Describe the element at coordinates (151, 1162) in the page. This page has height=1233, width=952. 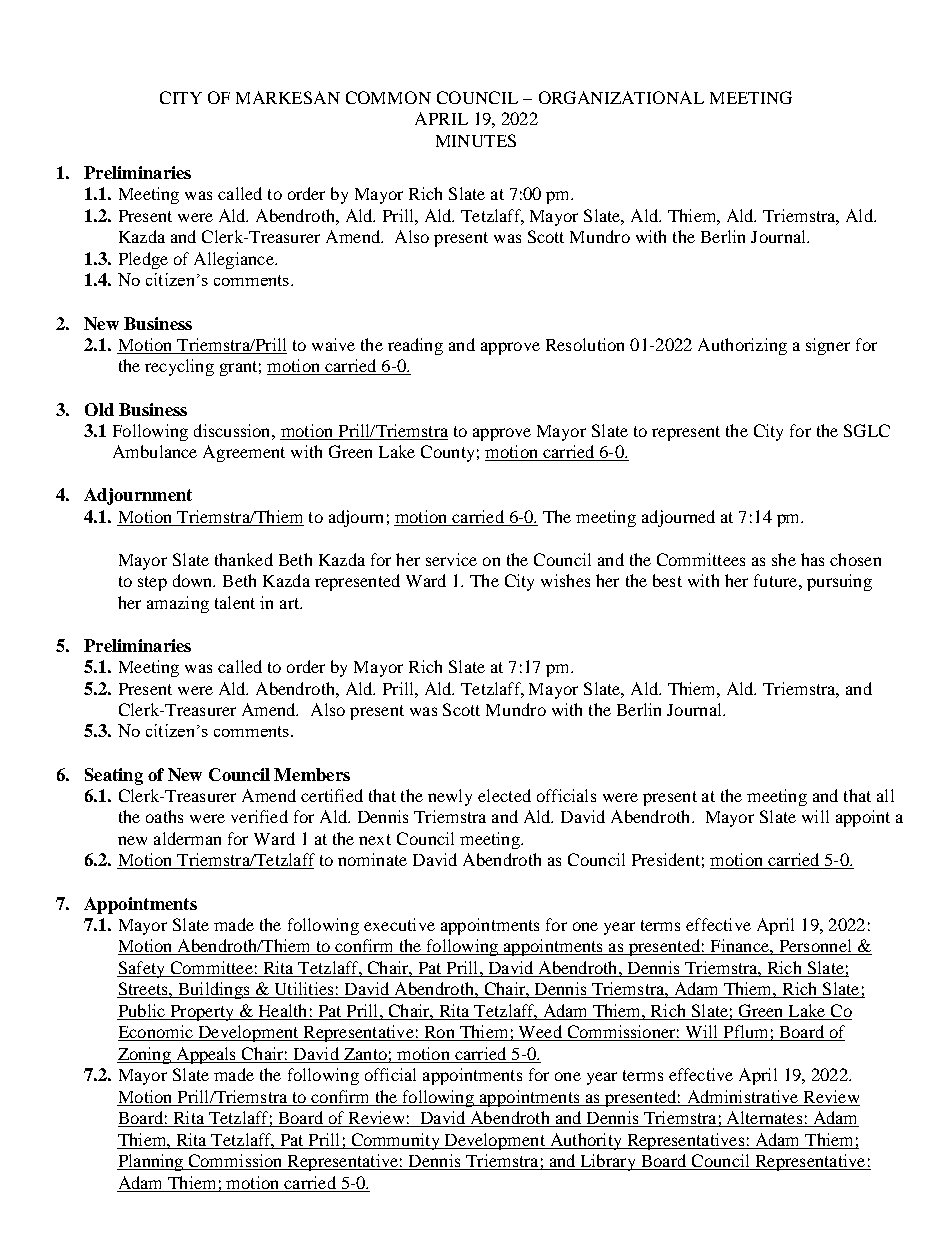
I see `Planning` at that location.
